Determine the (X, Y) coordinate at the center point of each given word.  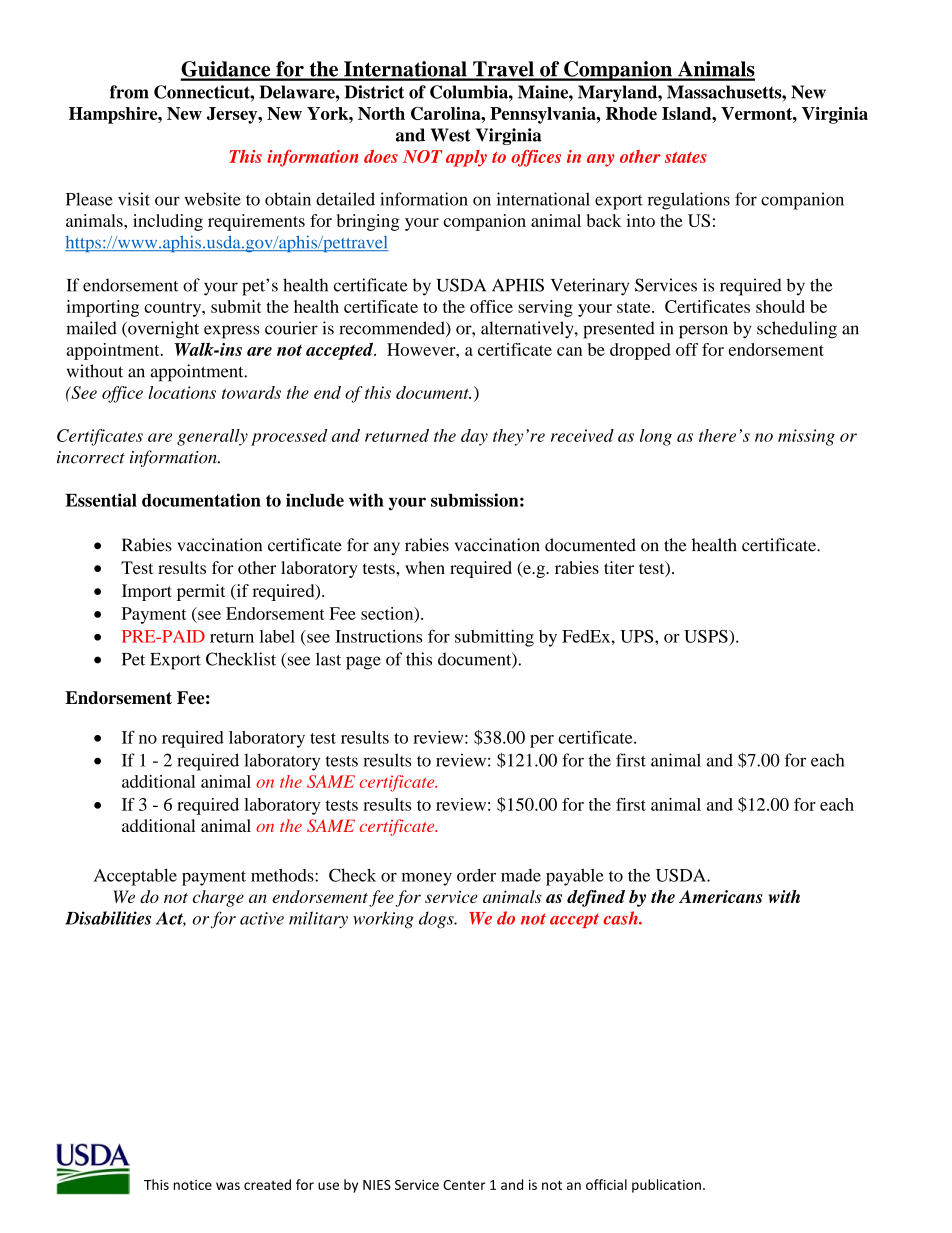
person (703, 332)
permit (201, 592)
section (388, 614)
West (451, 135)
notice (193, 1185)
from (129, 92)
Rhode (631, 113)
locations (182, 392)
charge (218, 898)
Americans (721, 896)
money (426, 879)
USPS (707, 636)
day (474, 437)
